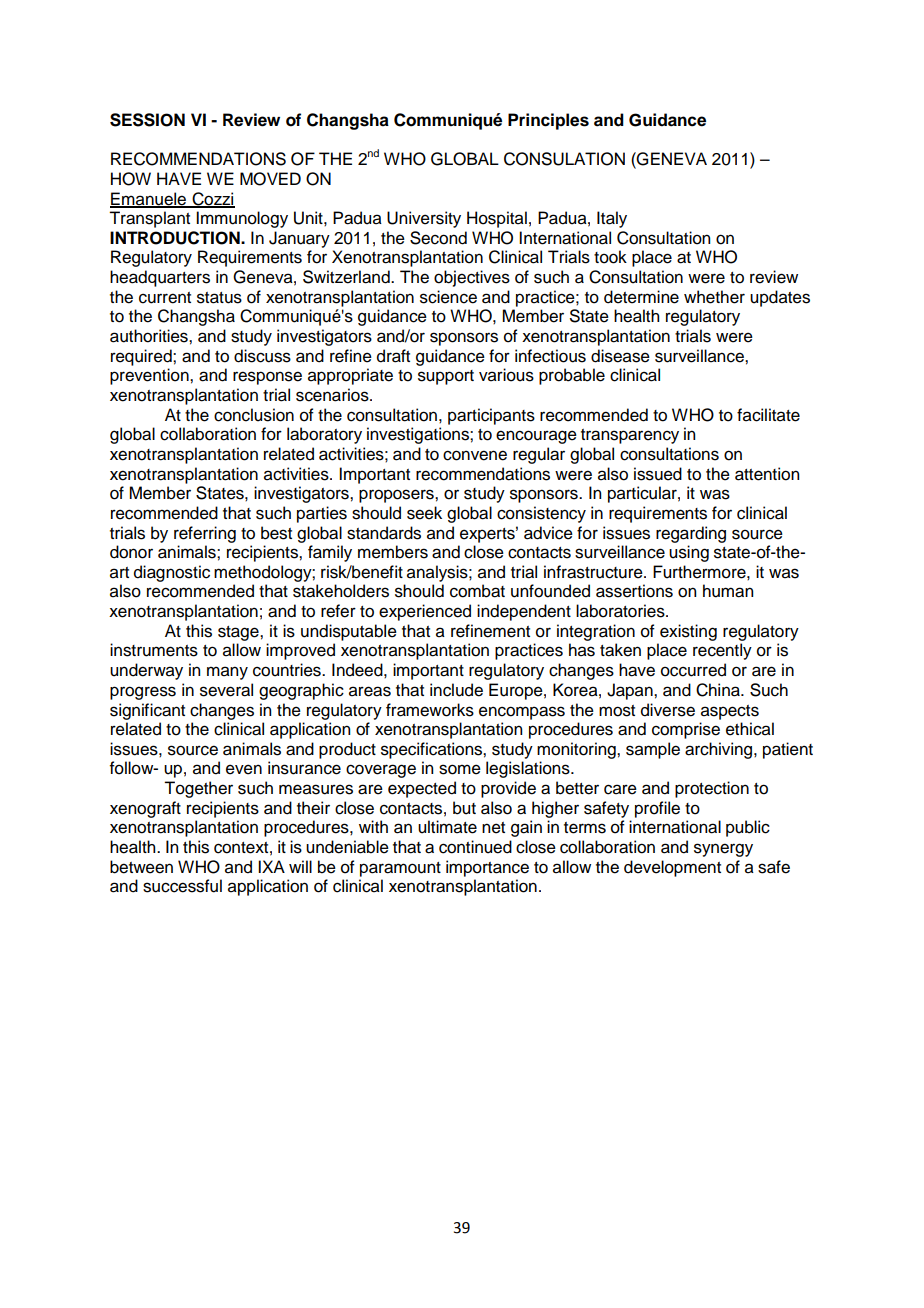  Describe the element at coordinates (147, 120) in the document. I see `SESSION` at that location.
